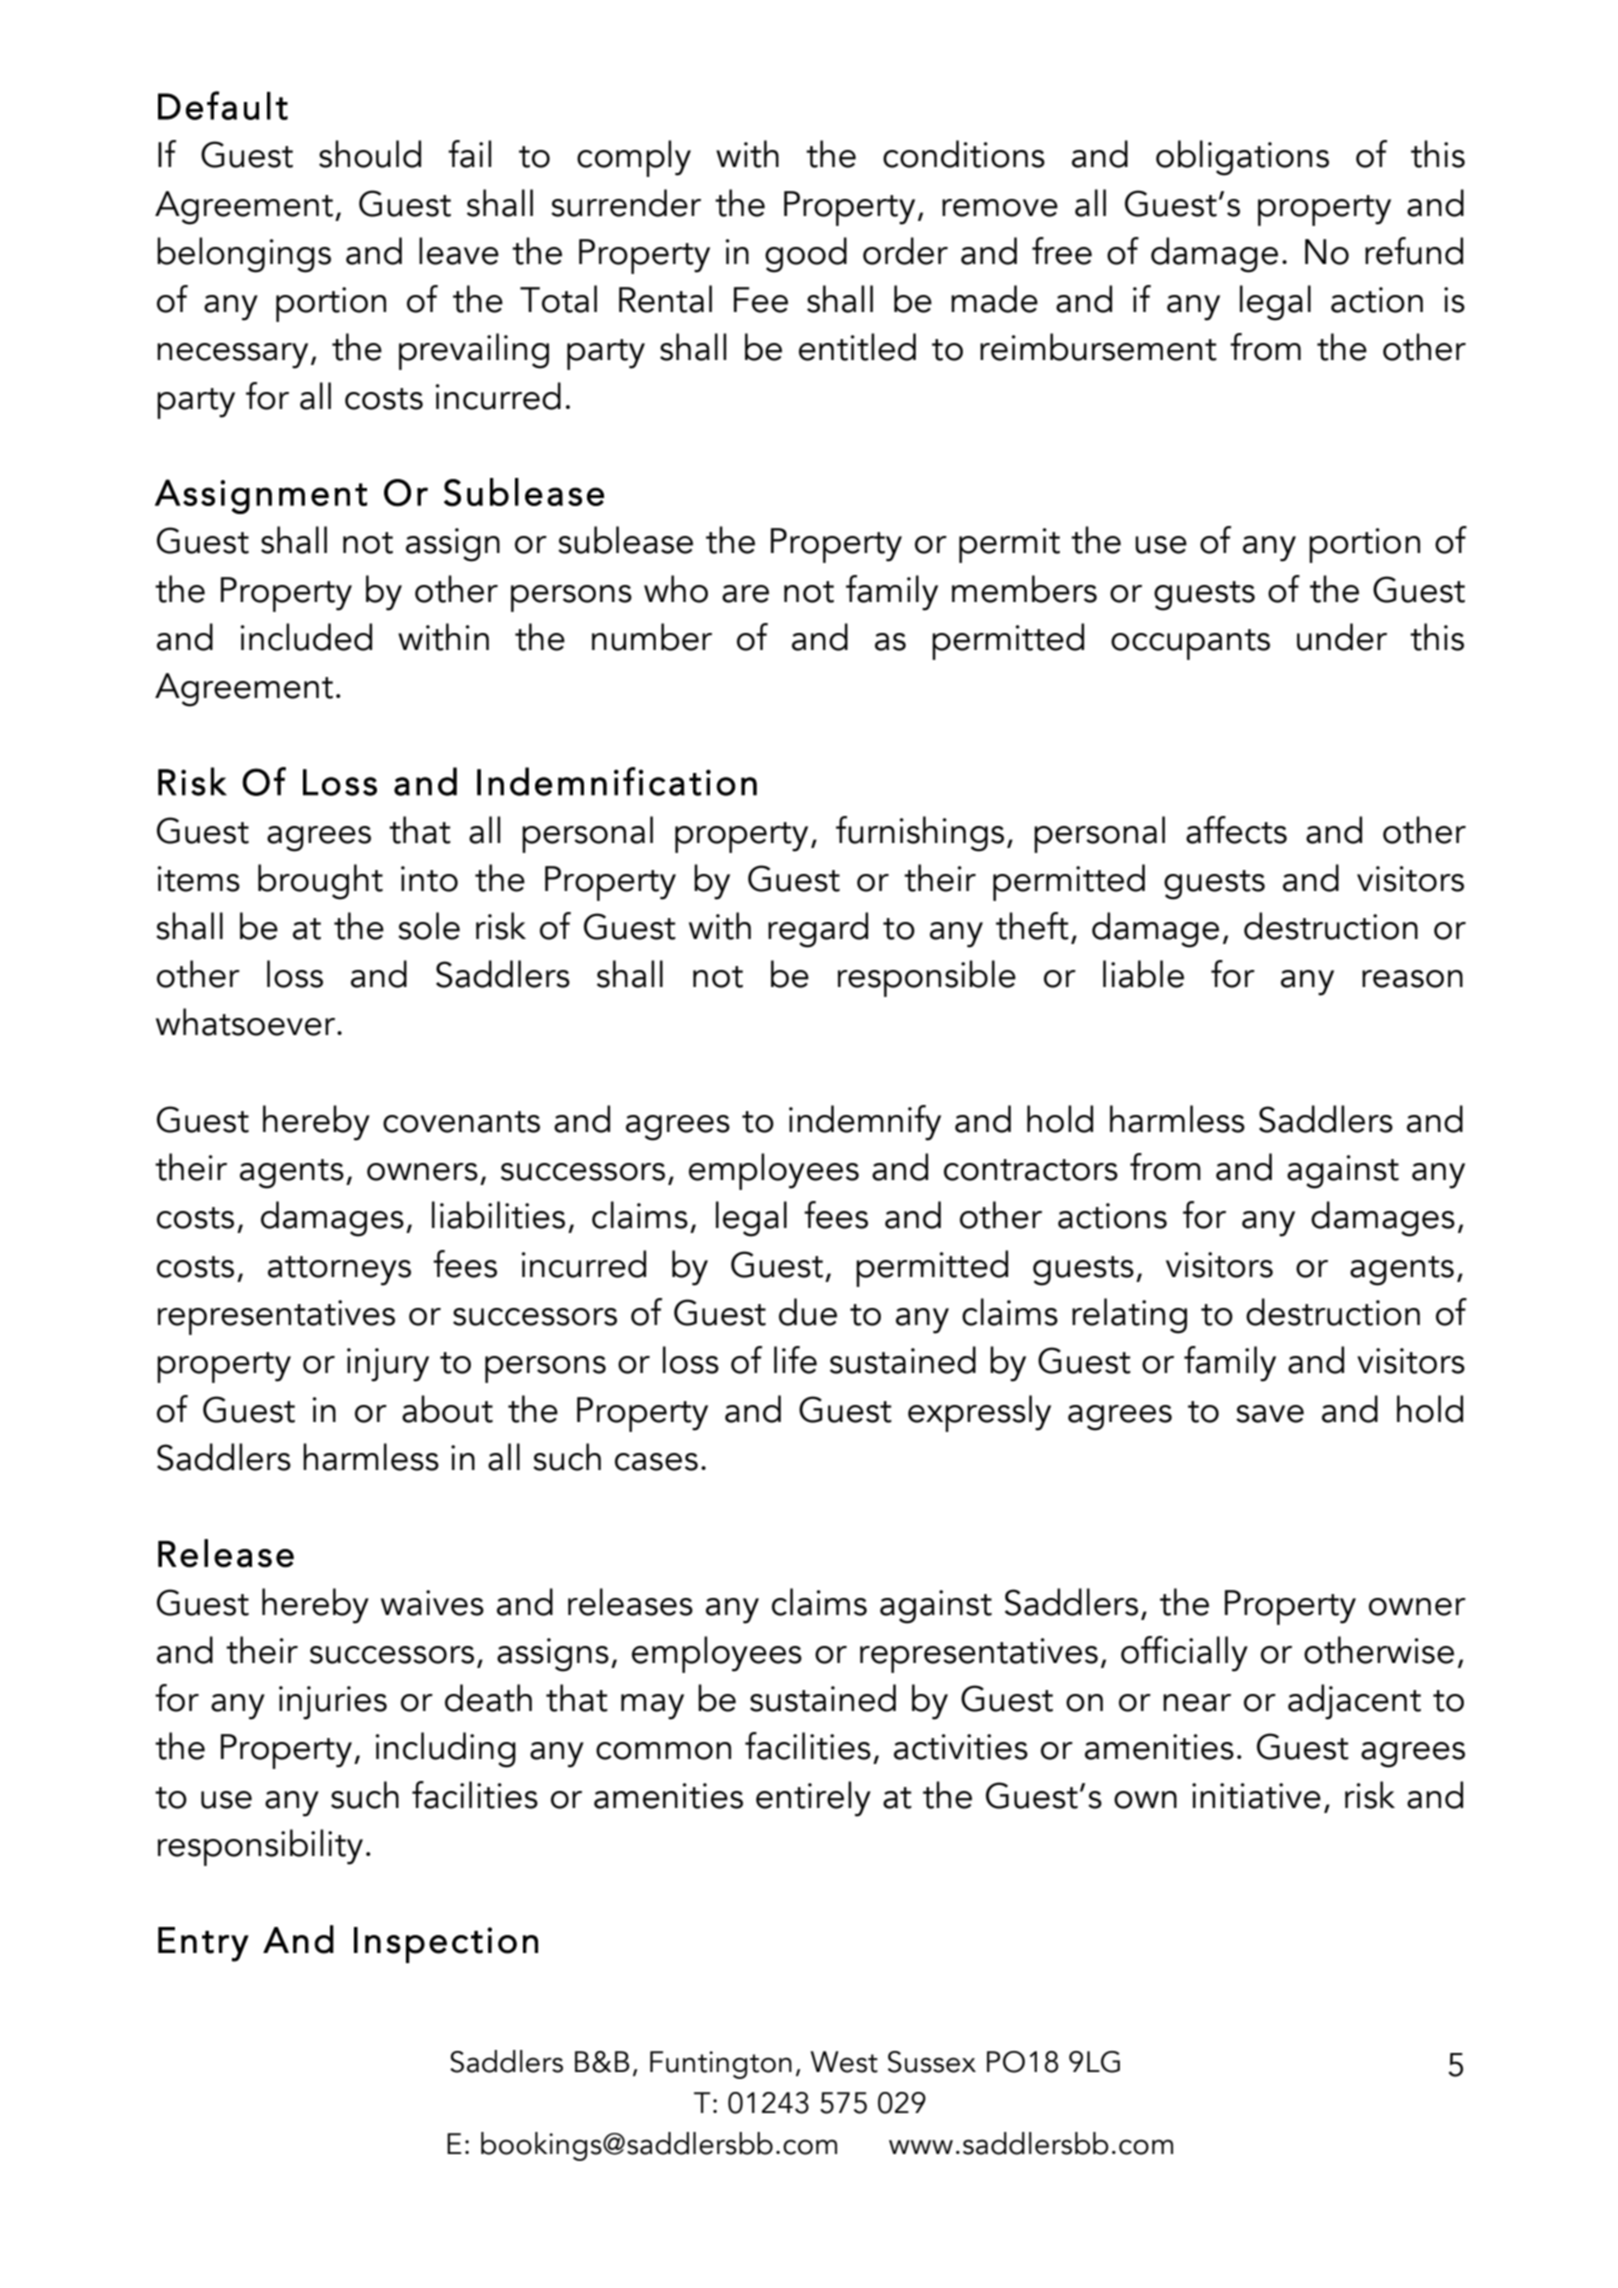 The width and height of the image is (1618, 2288). Describe the element at coordinates (806, 255) in the image. I see `good` at that location.
